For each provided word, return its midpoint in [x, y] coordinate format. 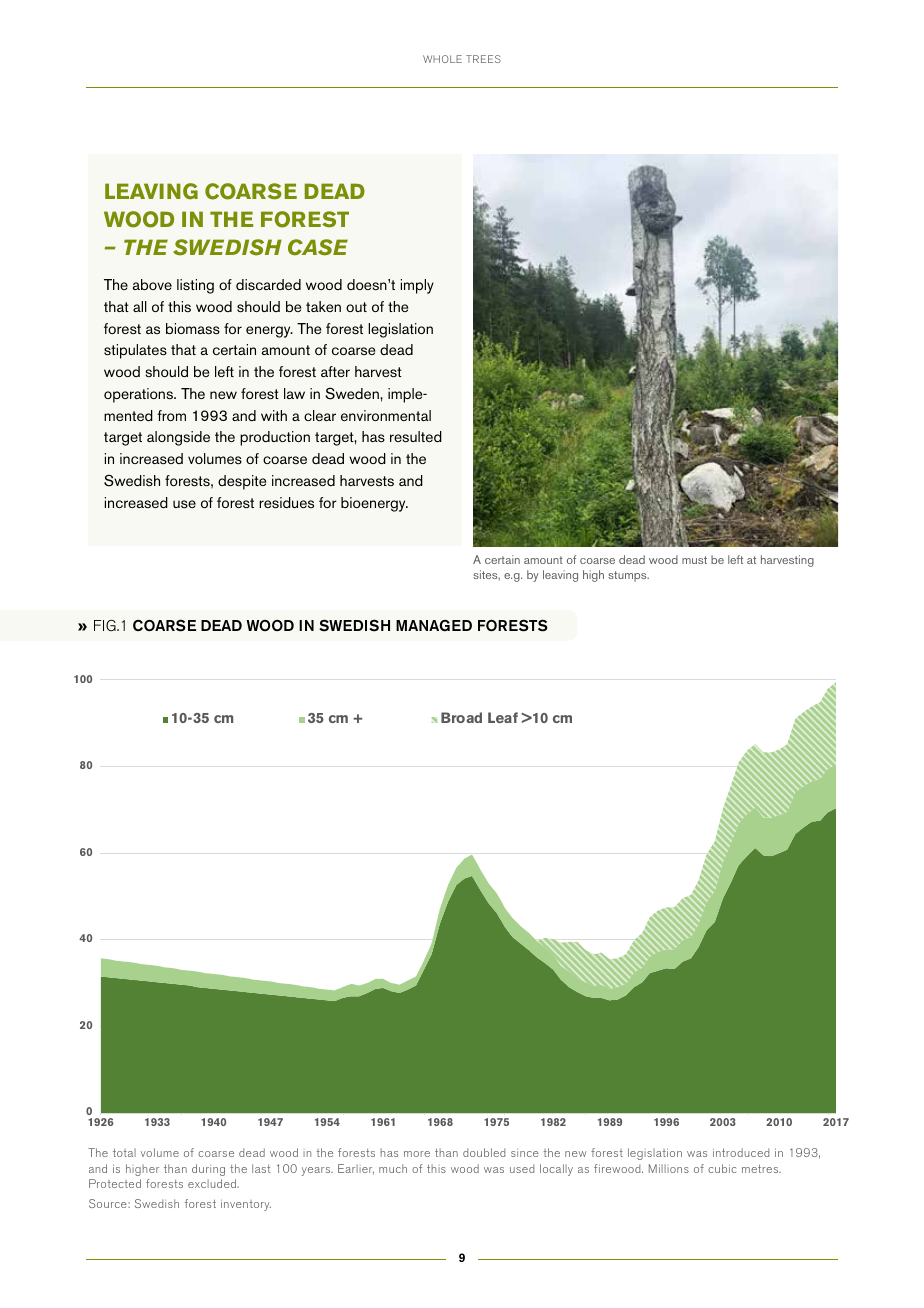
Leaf [503, 717]
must [694, 560]
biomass [193, 328]
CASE [318, 247]
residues [286, 503]
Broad [461, 717]
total [124, 1152]
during [208, 1170]
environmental [386, 415]
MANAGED [434, 625]
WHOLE [442, 59]
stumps [628, 576]
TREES [483, 59]
